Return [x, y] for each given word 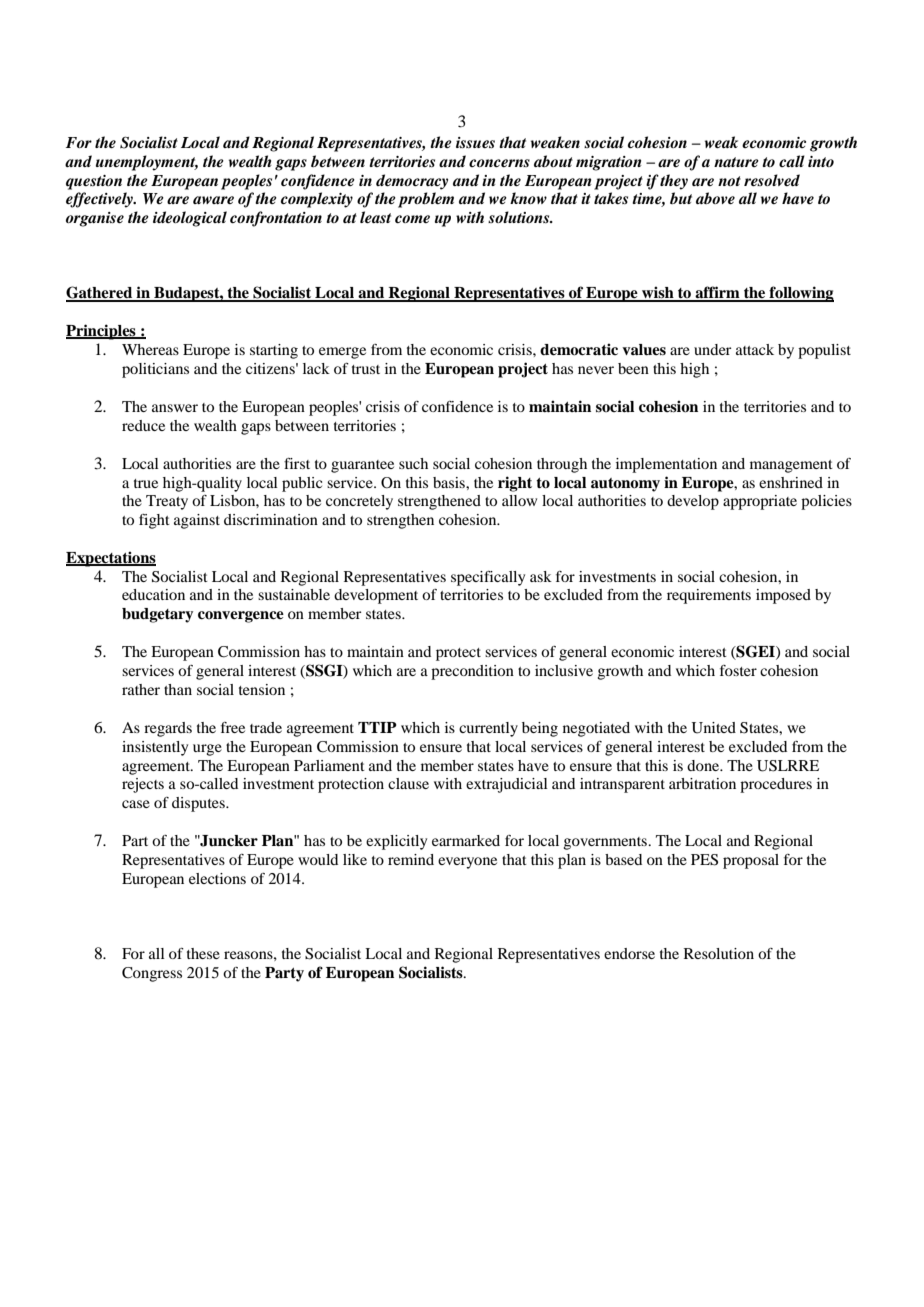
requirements [709, 596]
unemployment [147, 163]
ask [541, 576]
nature [736, 162]
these [203, 953]
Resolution [719, 953]
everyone [467, 863]
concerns [499, 163]
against [197, 521]
